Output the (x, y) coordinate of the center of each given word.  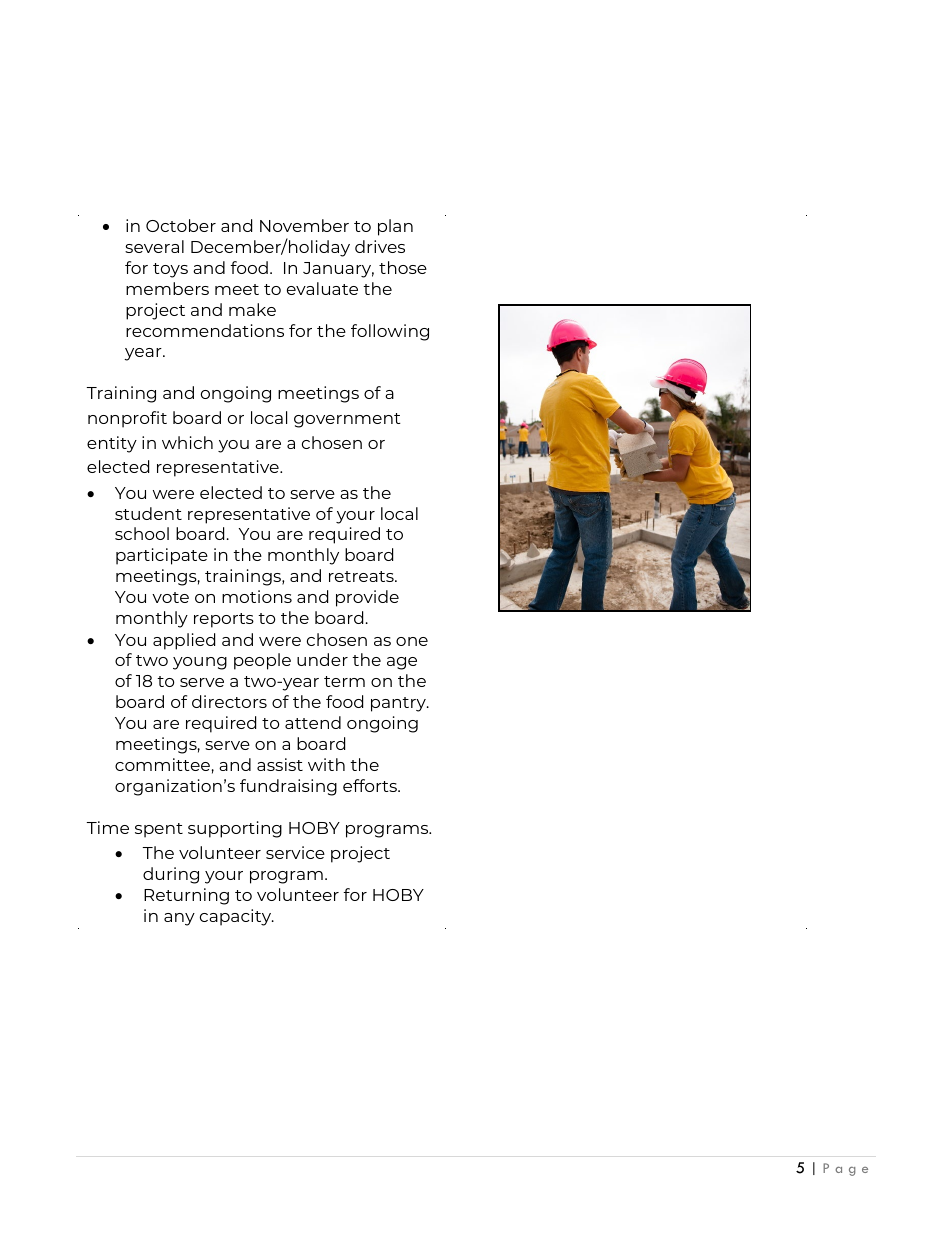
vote (170, 597)
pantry (399, 704)
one (412, 641)
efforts (371, 785)
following (390, 332)
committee (162, 764)
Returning (186, 896)
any (179, 919)
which (187, 442)
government (347, 420)
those (403, 267)
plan (395, 227)
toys (170, 270)
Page (845, 1169)
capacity (237, 917)
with (326, 764)
